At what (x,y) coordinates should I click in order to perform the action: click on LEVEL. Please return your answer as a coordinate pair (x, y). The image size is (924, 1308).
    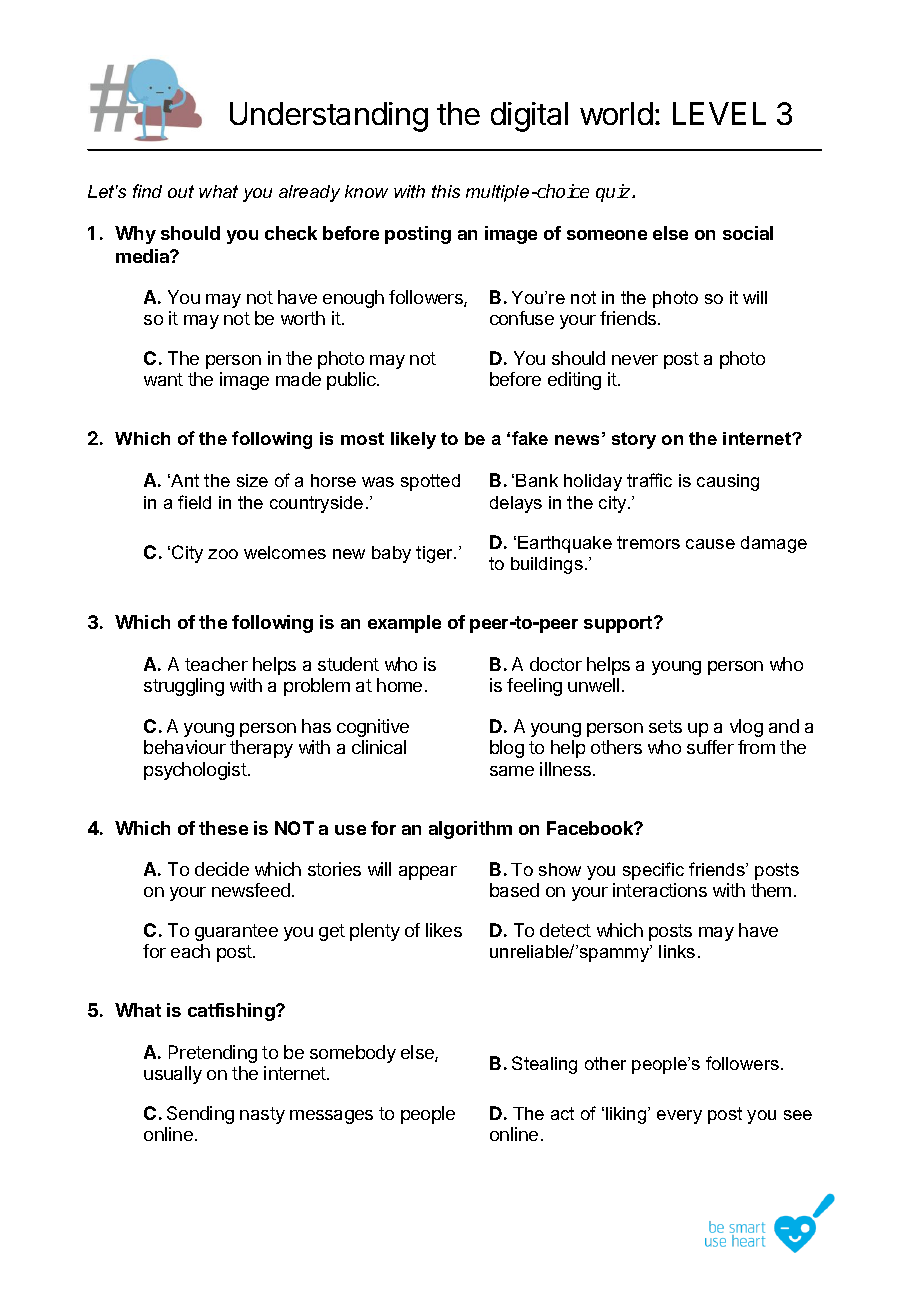
    Looking at the image, I should click on (719, 113).
